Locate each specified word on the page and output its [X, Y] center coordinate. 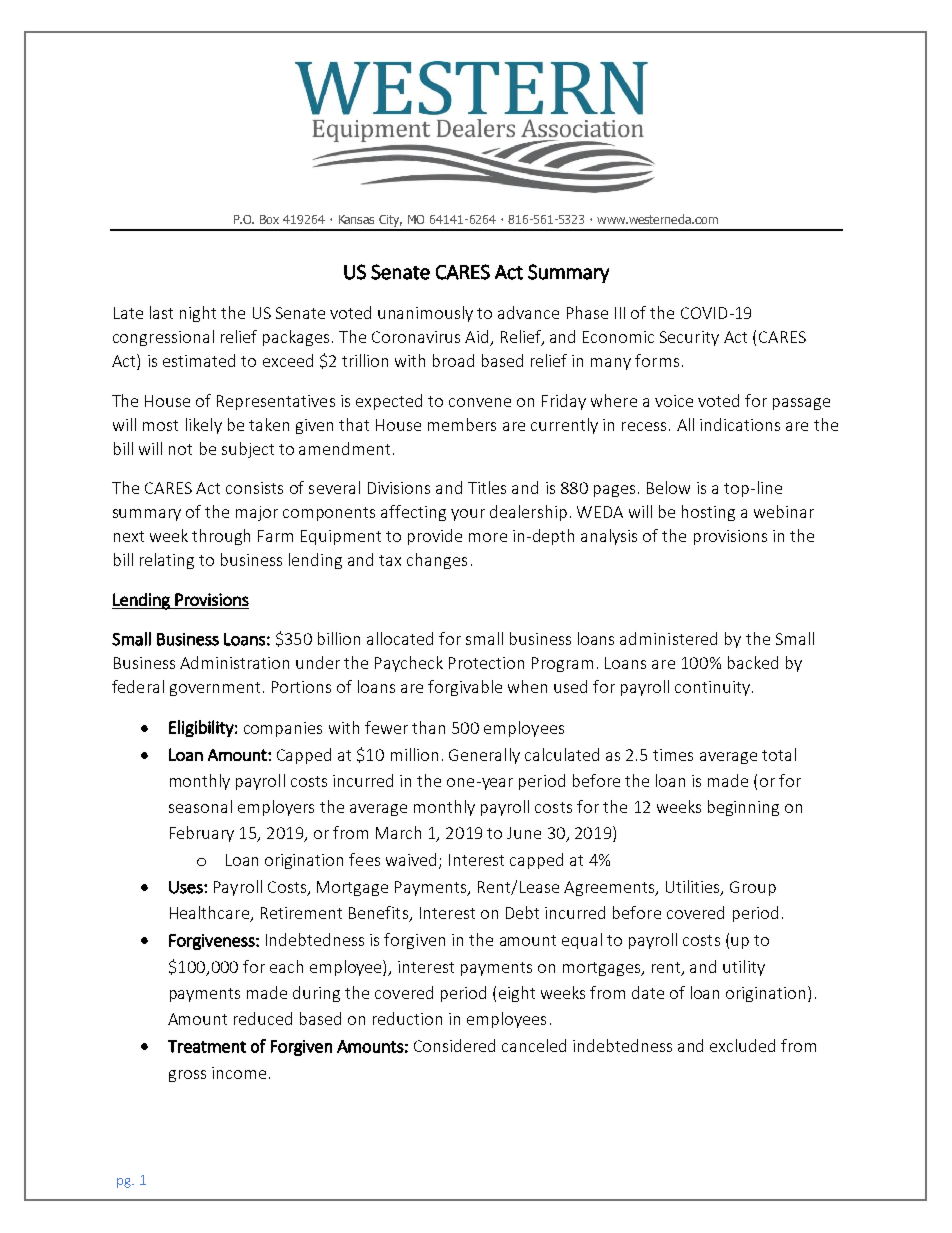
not [180, 449]
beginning [743, 808]
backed [753, 662]
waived [411, 859]
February [202, 834]
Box [269, 219]
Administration [234, 662]
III [620, 313]
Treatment [207, 1046]
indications [740, 424]
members [462, 424]
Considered [454, 1045]
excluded [742, 1045]
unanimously [425, 314]
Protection [486, 663]
